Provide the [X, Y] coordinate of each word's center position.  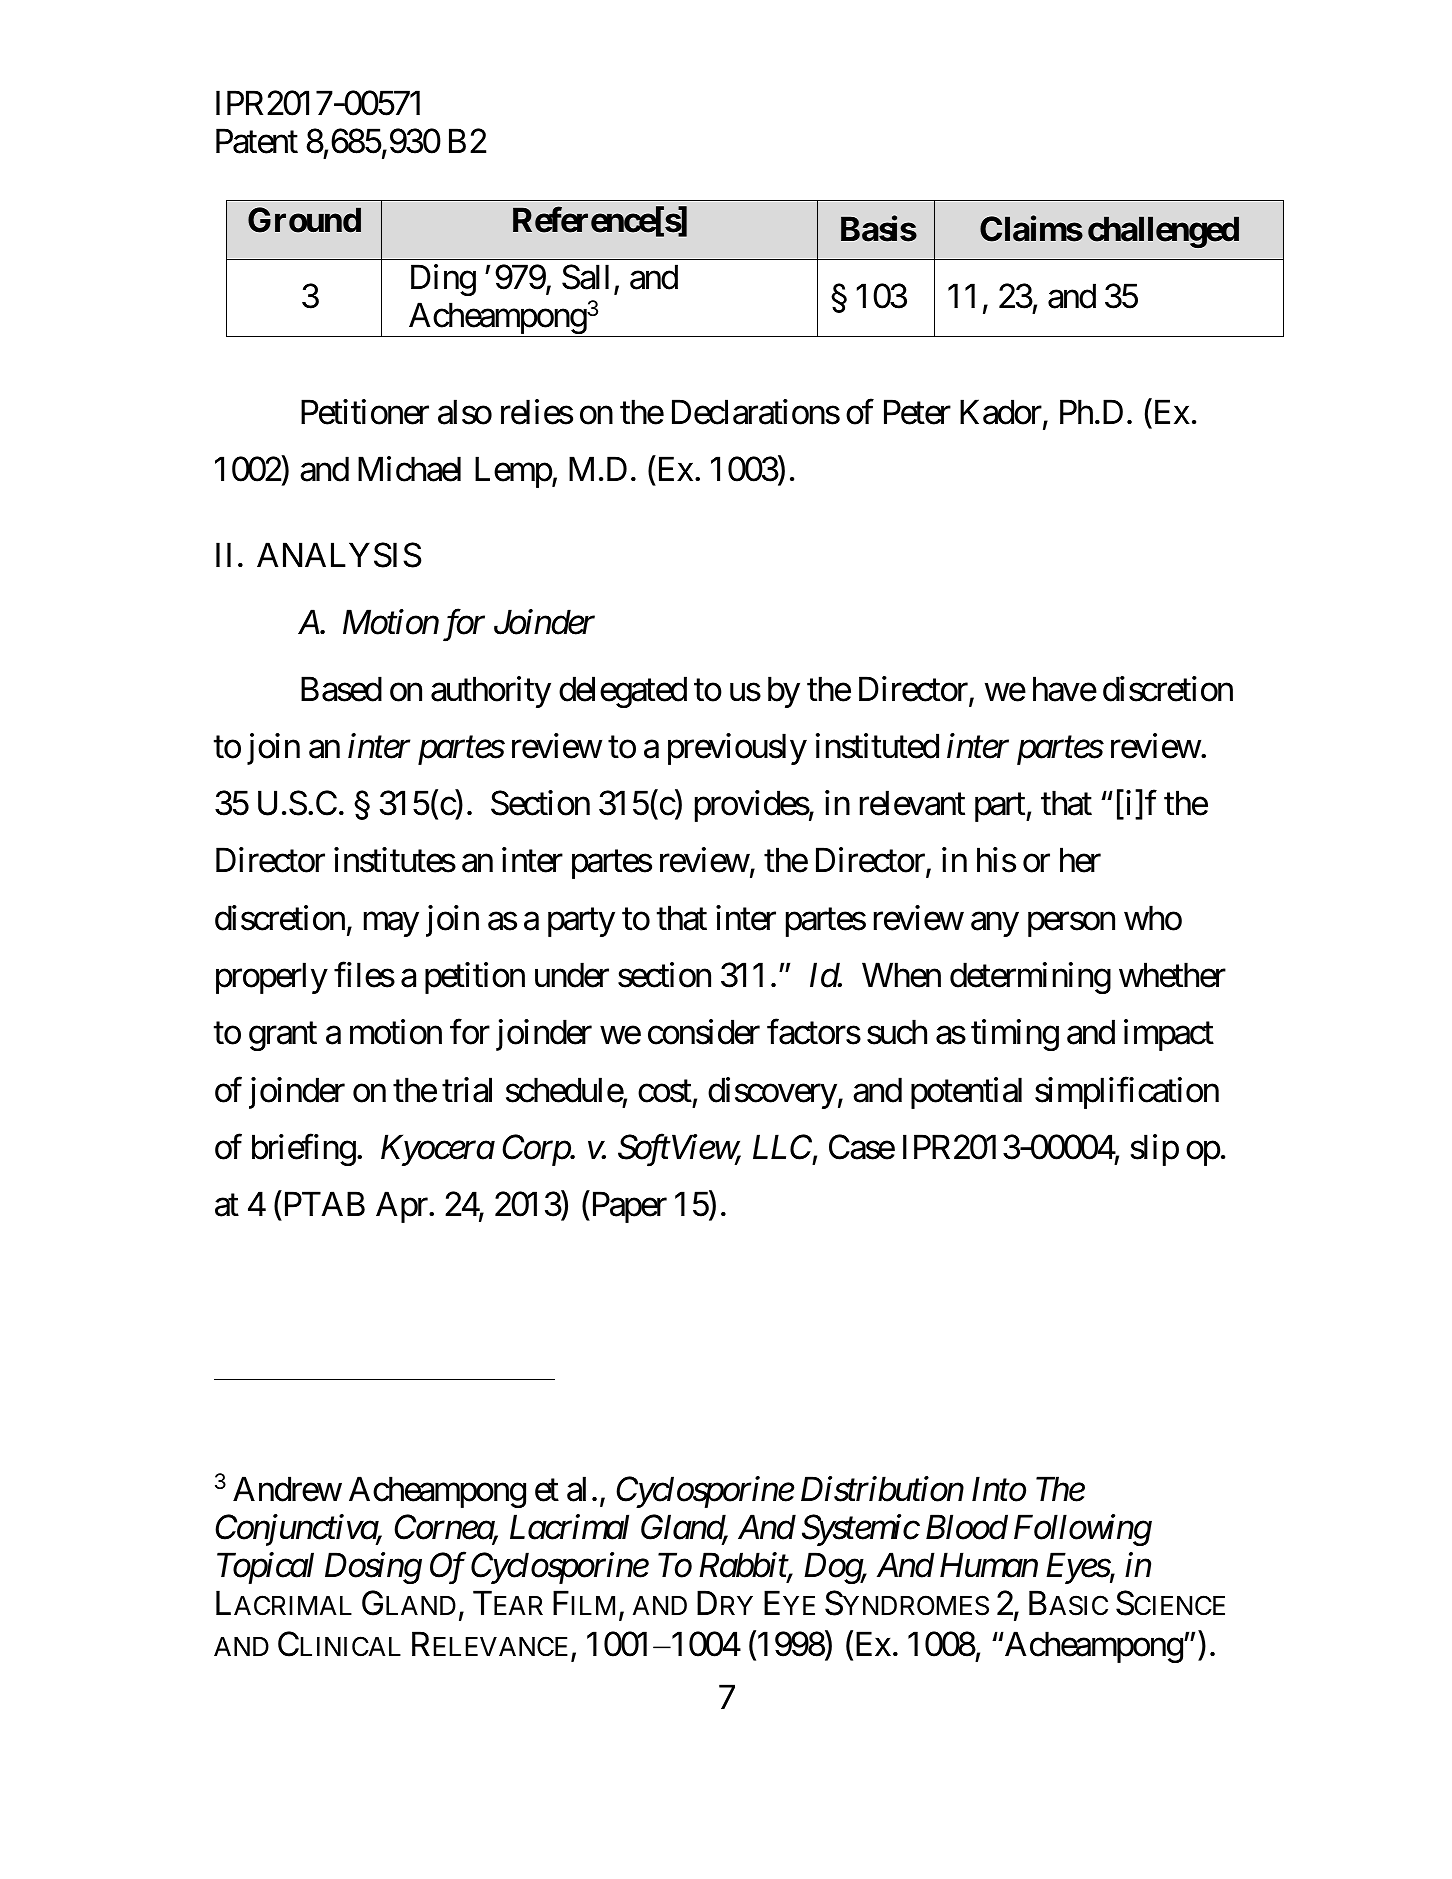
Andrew [287, 1489]
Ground [304, 220]
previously [737, 749]
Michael [409, 469]
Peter [917, 412]
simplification [1127, 1093]
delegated [623, 692]
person [1071, 924]
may [391, 924]
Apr [403, 1207]
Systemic [860, 1530]
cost [665, 1091]
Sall [585, 277]
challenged [1163, 232]
